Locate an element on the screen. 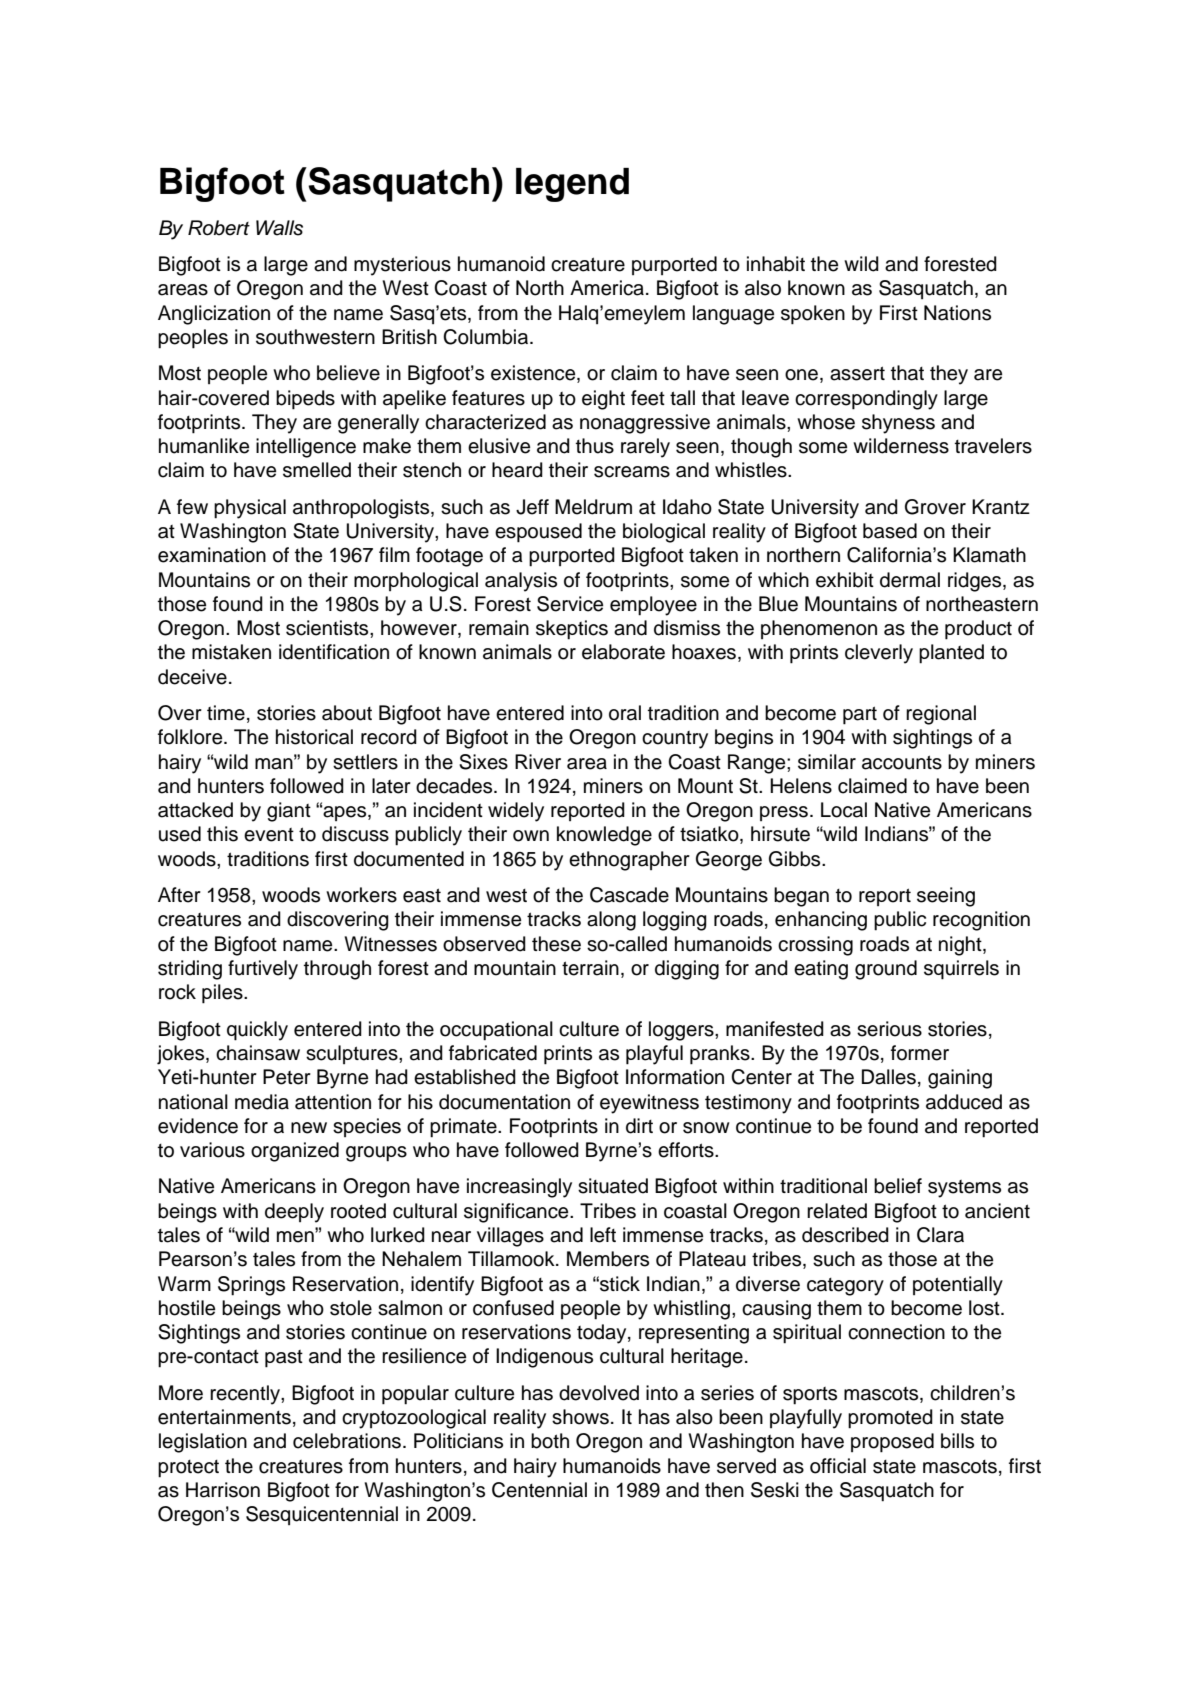 The width and height of the screenshot is (1204, 1703). legend is located at coordinates (572, 185).
